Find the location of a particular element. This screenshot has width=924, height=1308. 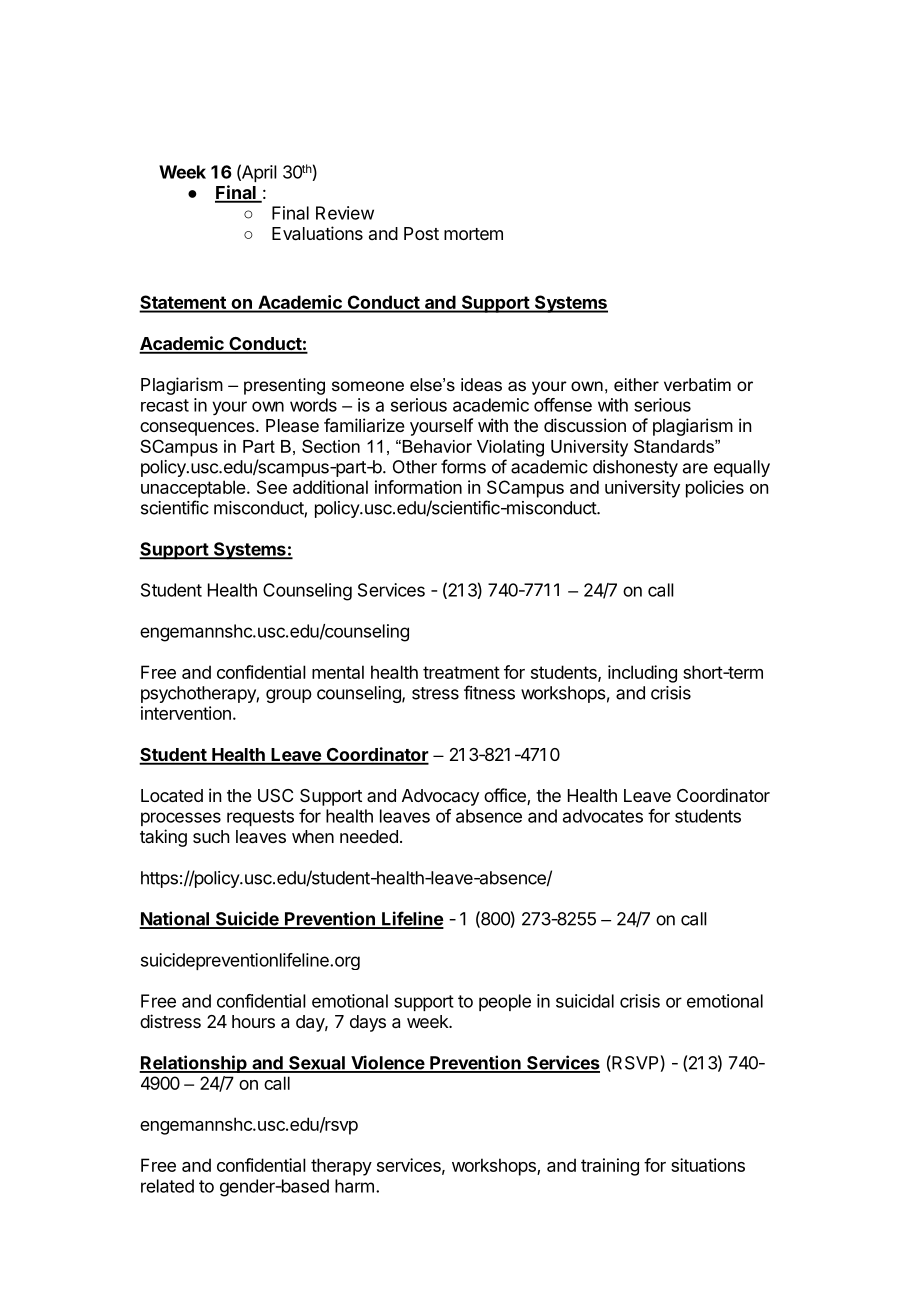

treatment is located at coordinates (461, 672).
